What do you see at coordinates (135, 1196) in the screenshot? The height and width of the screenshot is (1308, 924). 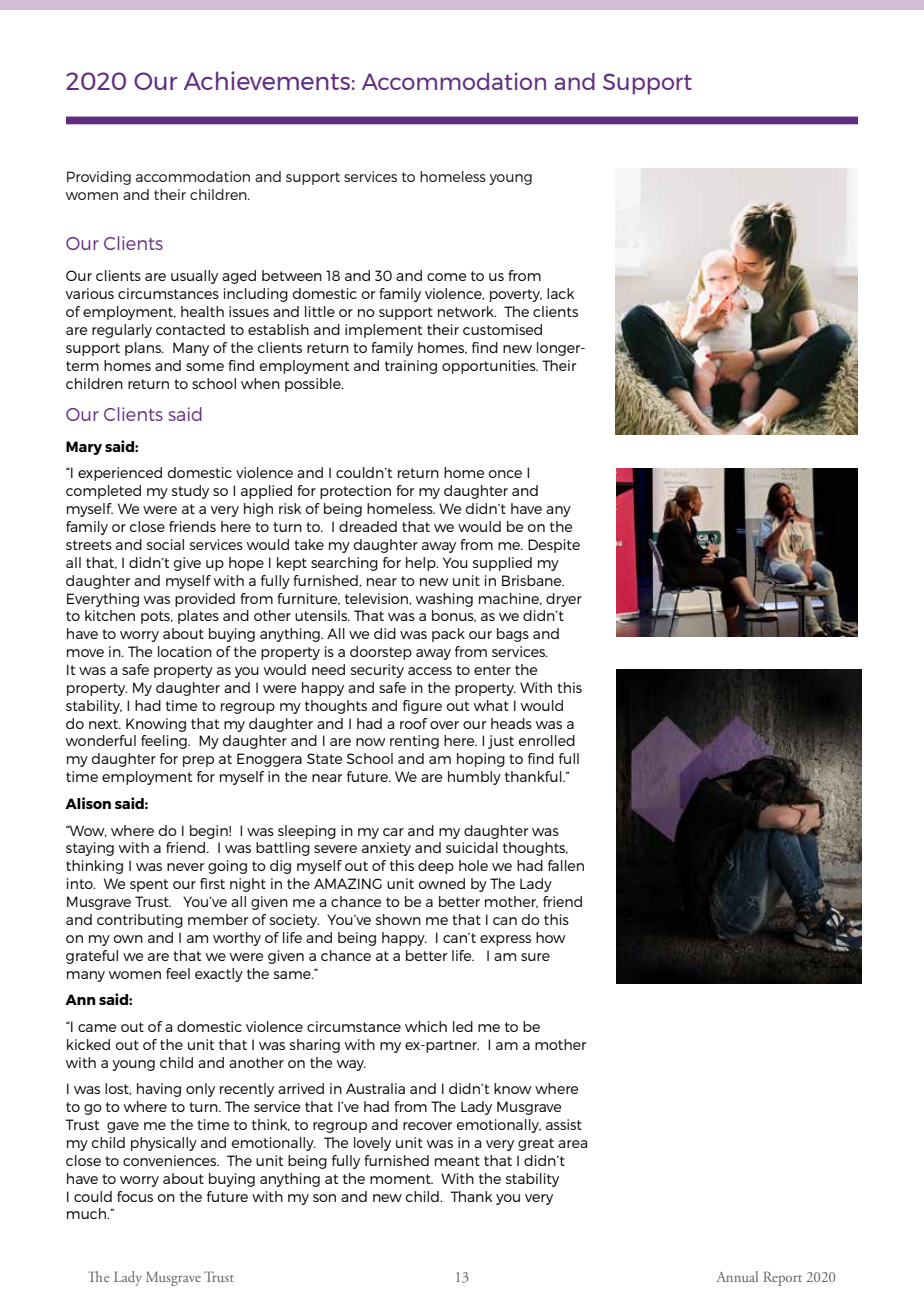 I see `focus` at bounding box center [135, 1196].
